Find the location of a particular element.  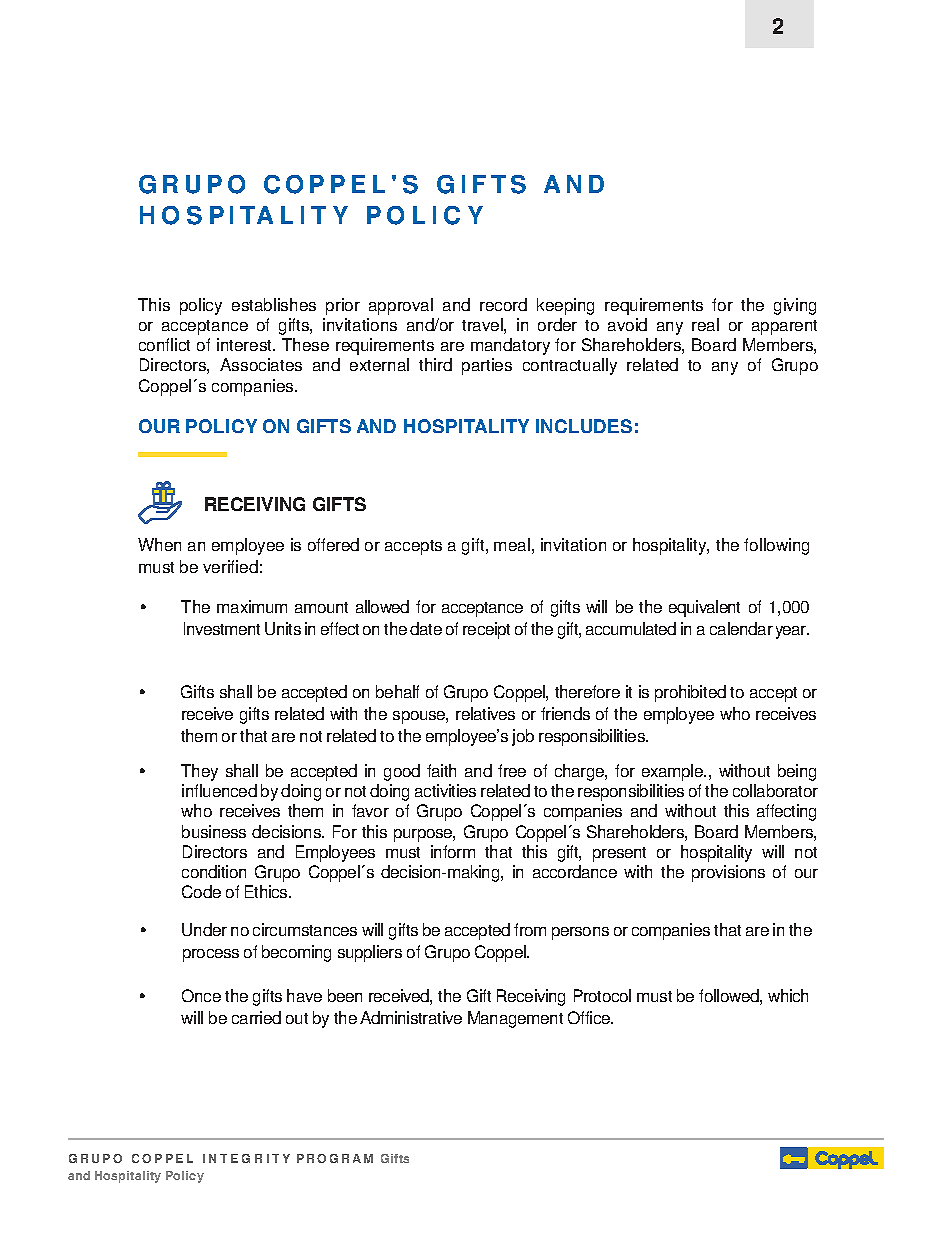

record is located at coordinates (503, 304).
